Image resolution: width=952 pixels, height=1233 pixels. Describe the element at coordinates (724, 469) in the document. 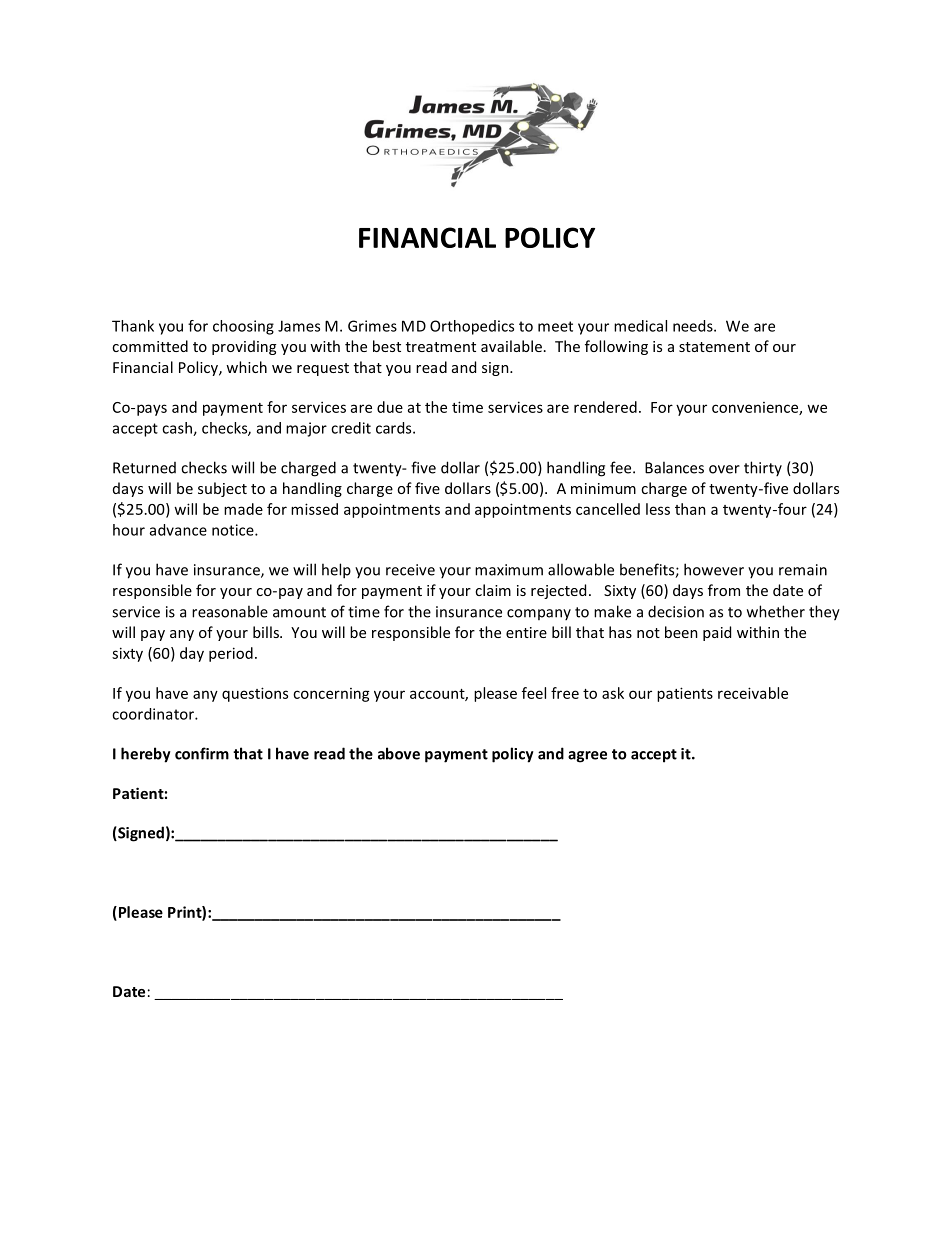

I see `over` at that location.
